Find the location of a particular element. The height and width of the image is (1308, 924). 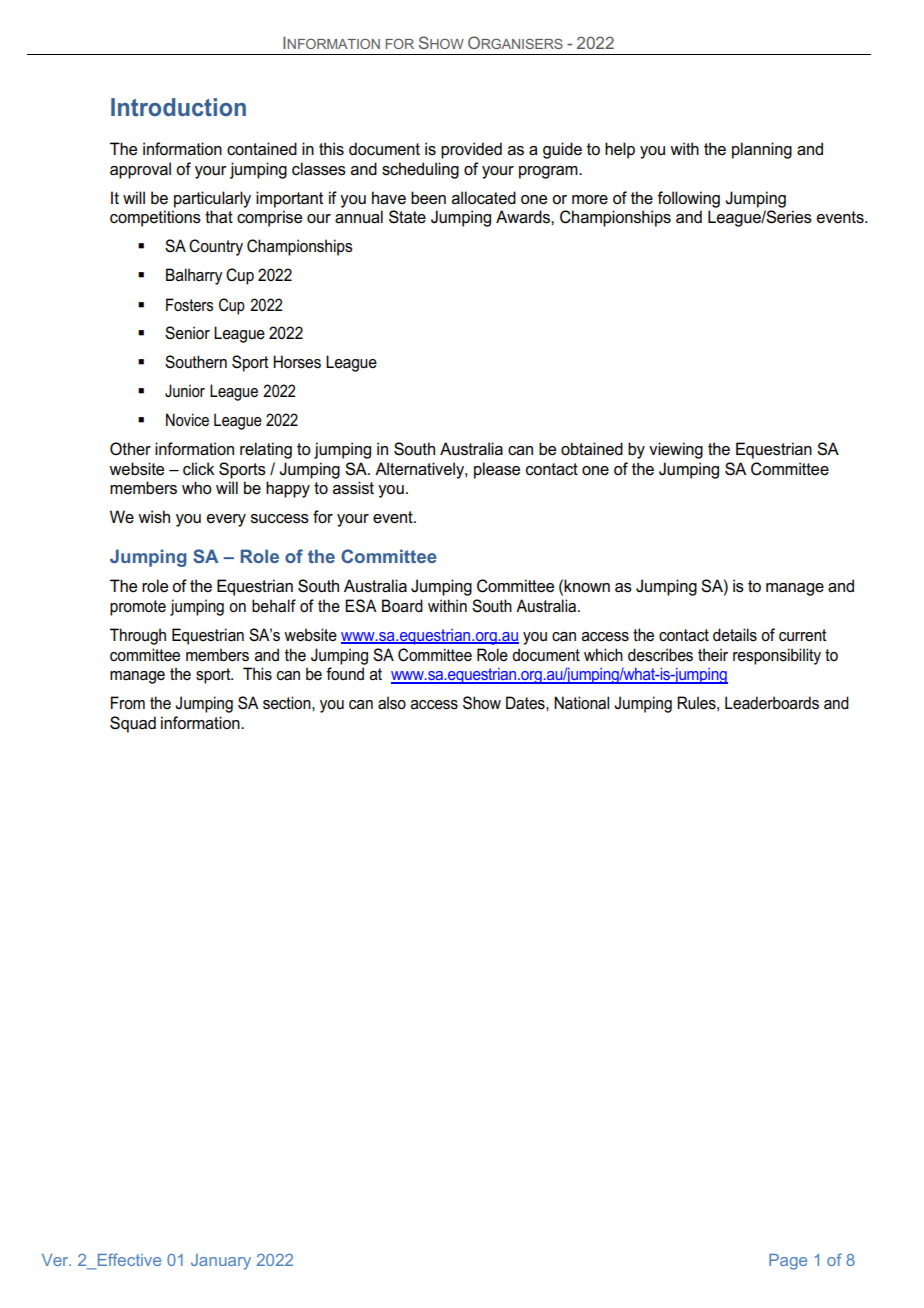

Introduction is located at coordinates (178, 107).
